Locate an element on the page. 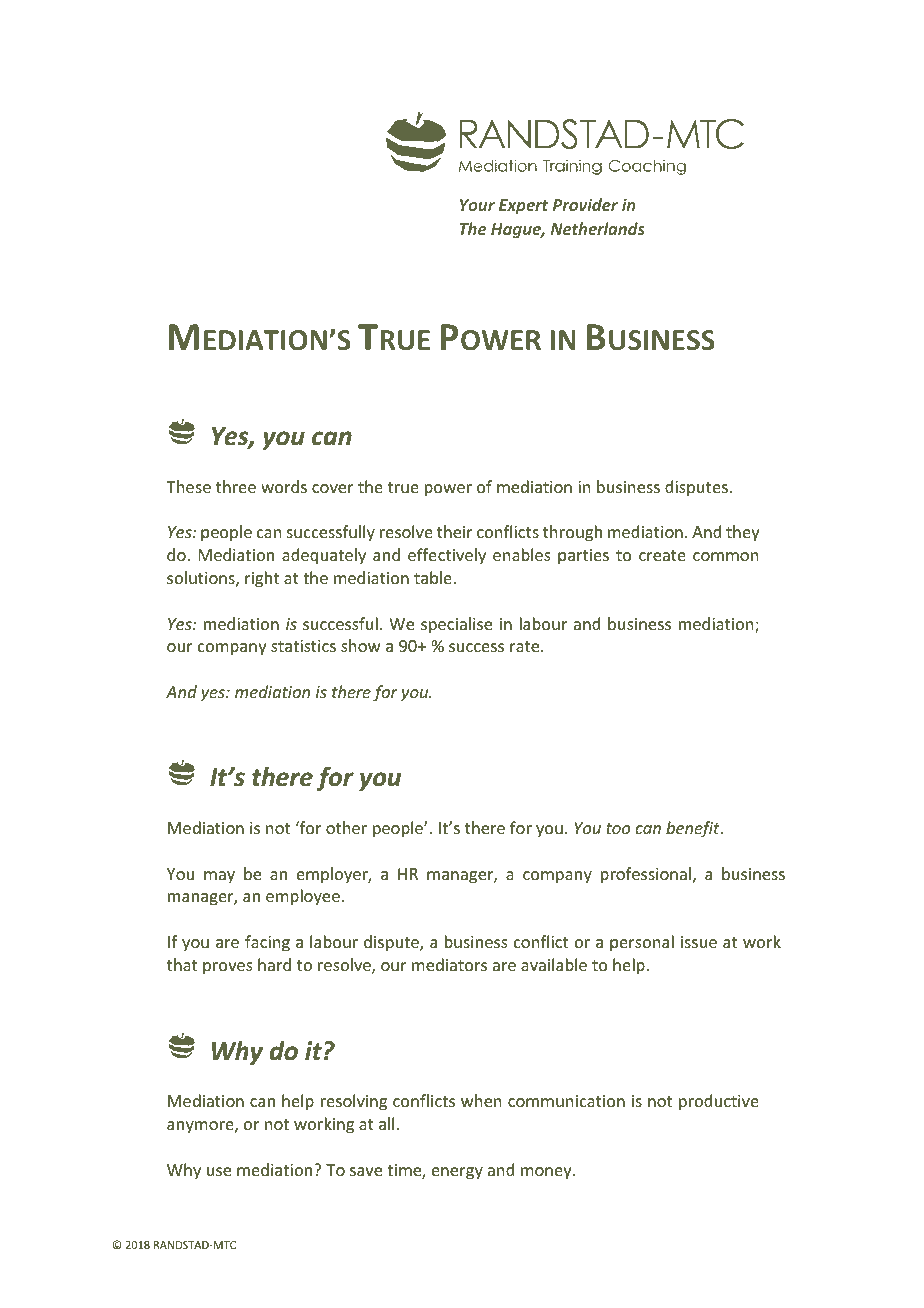  Netherlands is located at coordinates (598, 228).
